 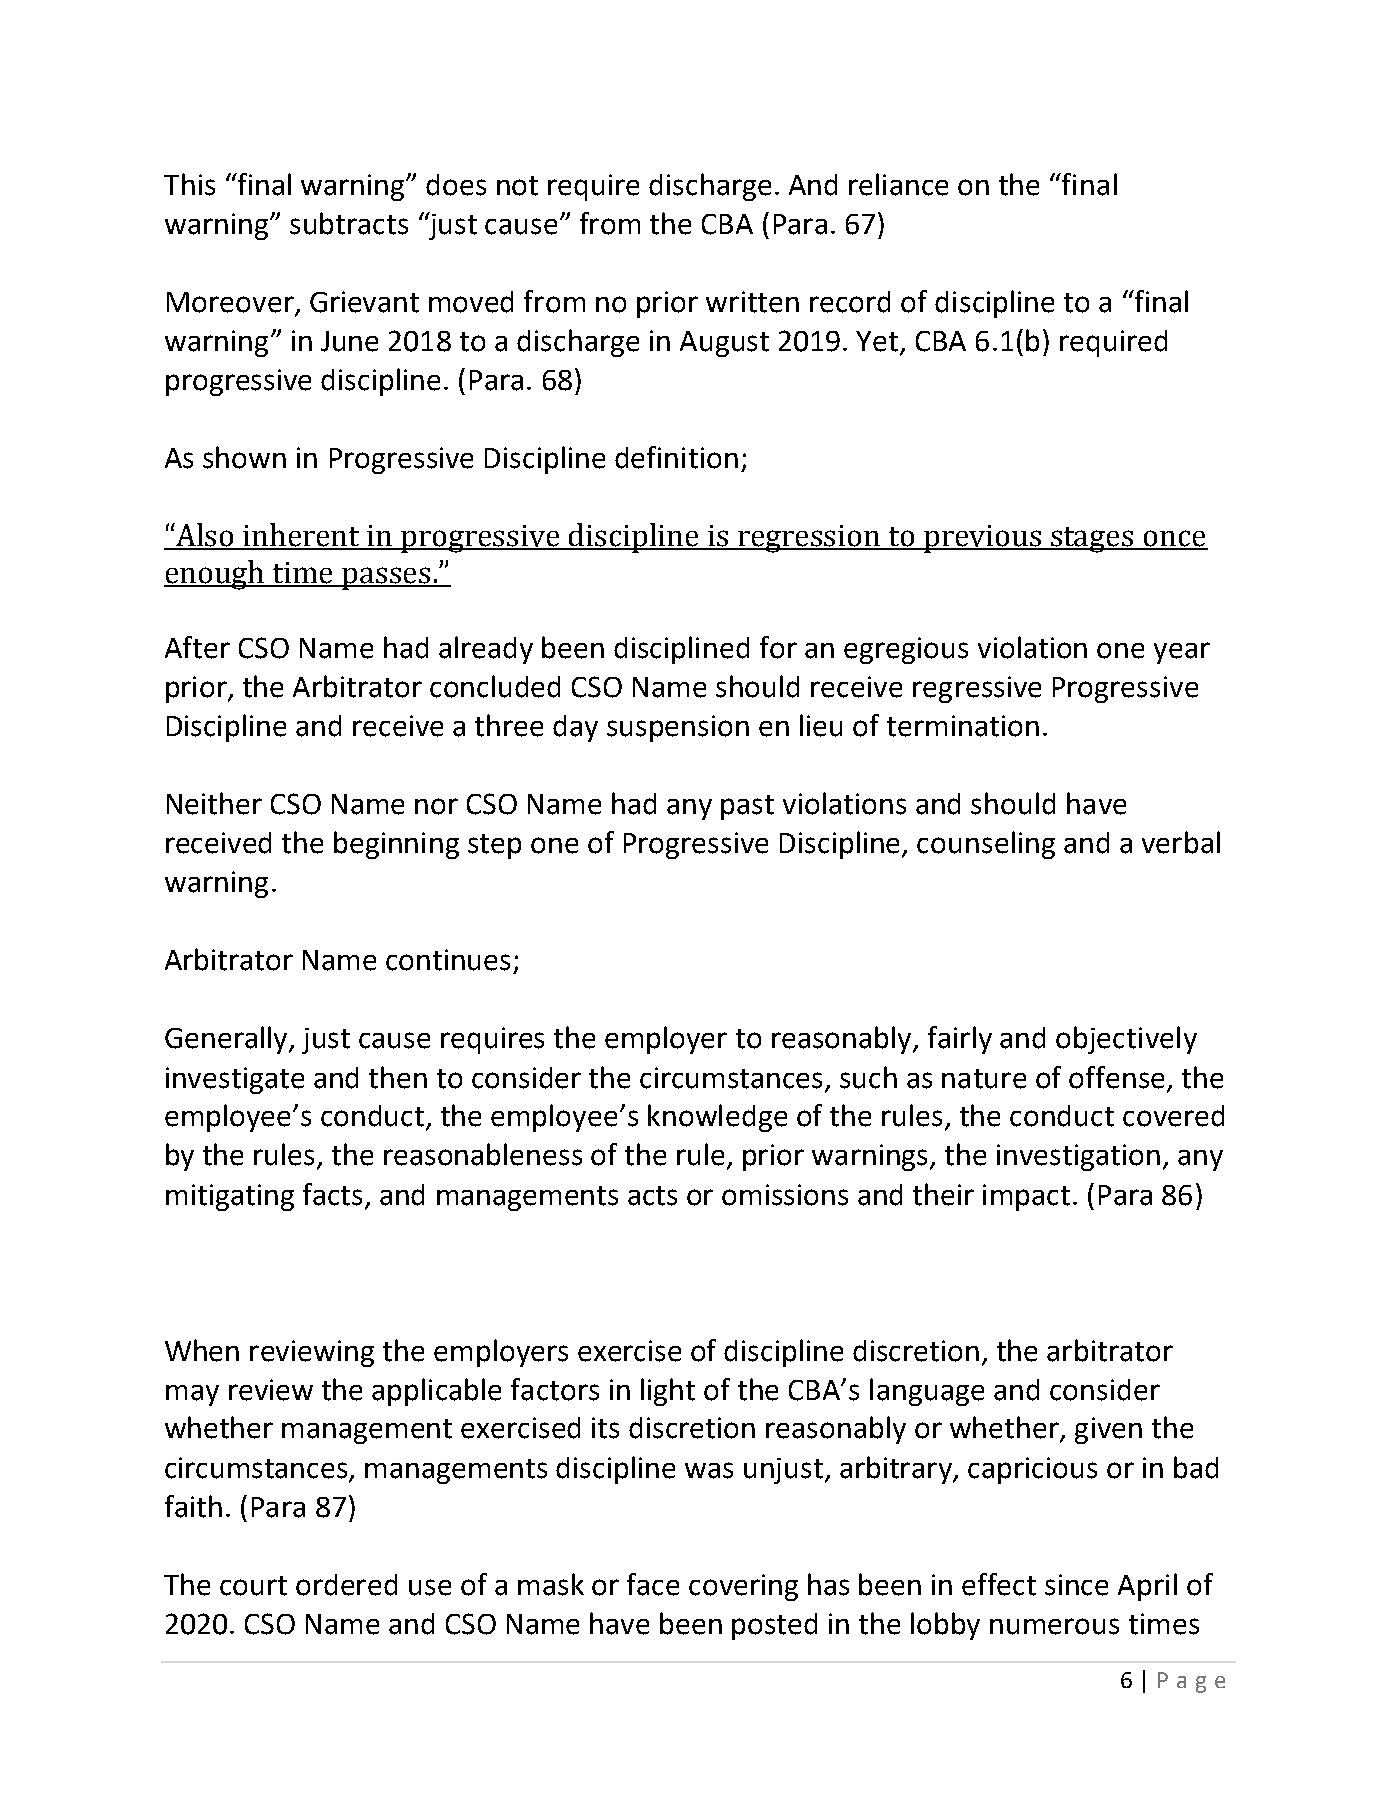 What do you see at coordinates (717, 1118) in the page?
I see `knowledge` at bounding box center [717, 1118].
